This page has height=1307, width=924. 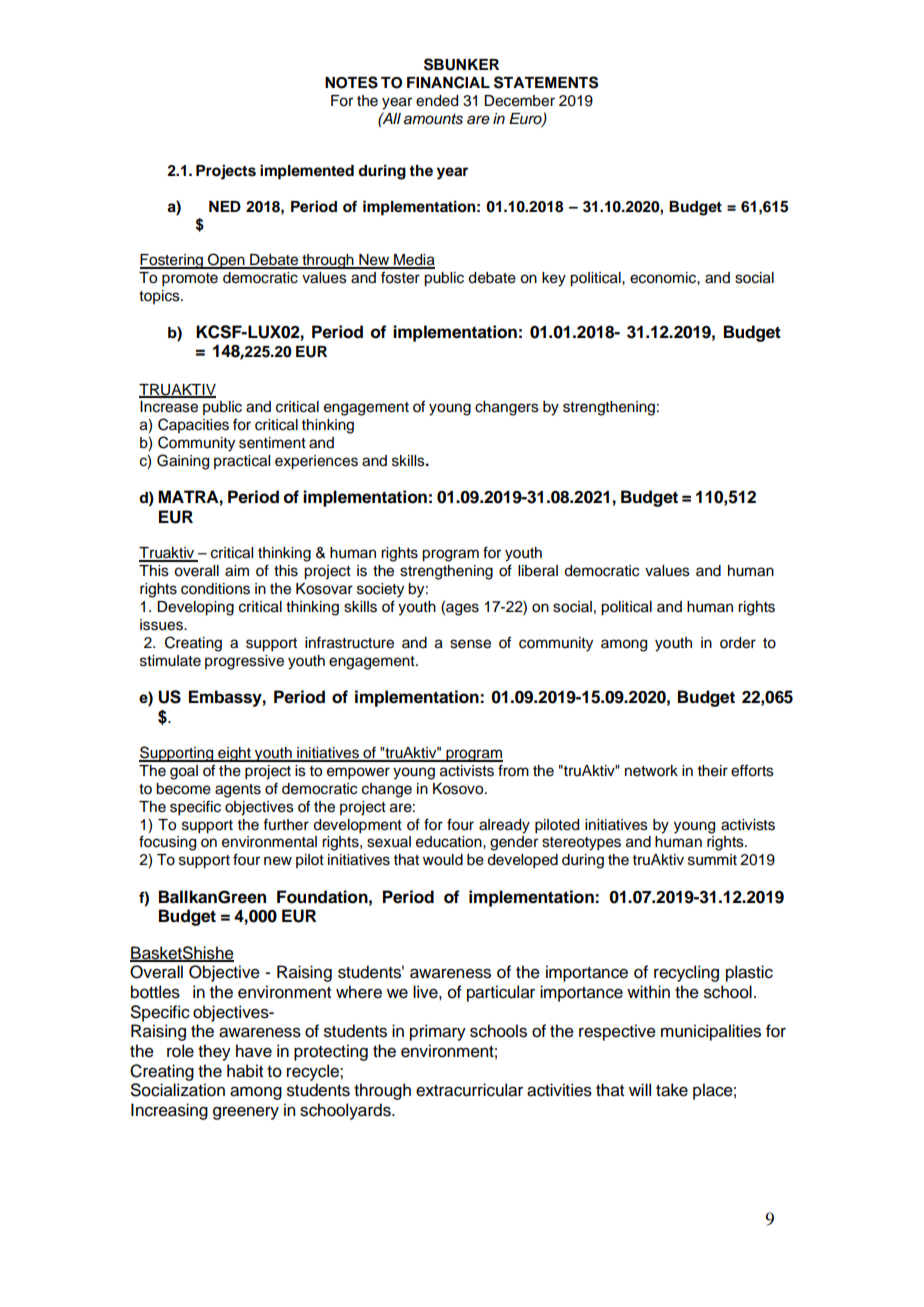 I want to click on conditions, so click(x=215, y=589).
